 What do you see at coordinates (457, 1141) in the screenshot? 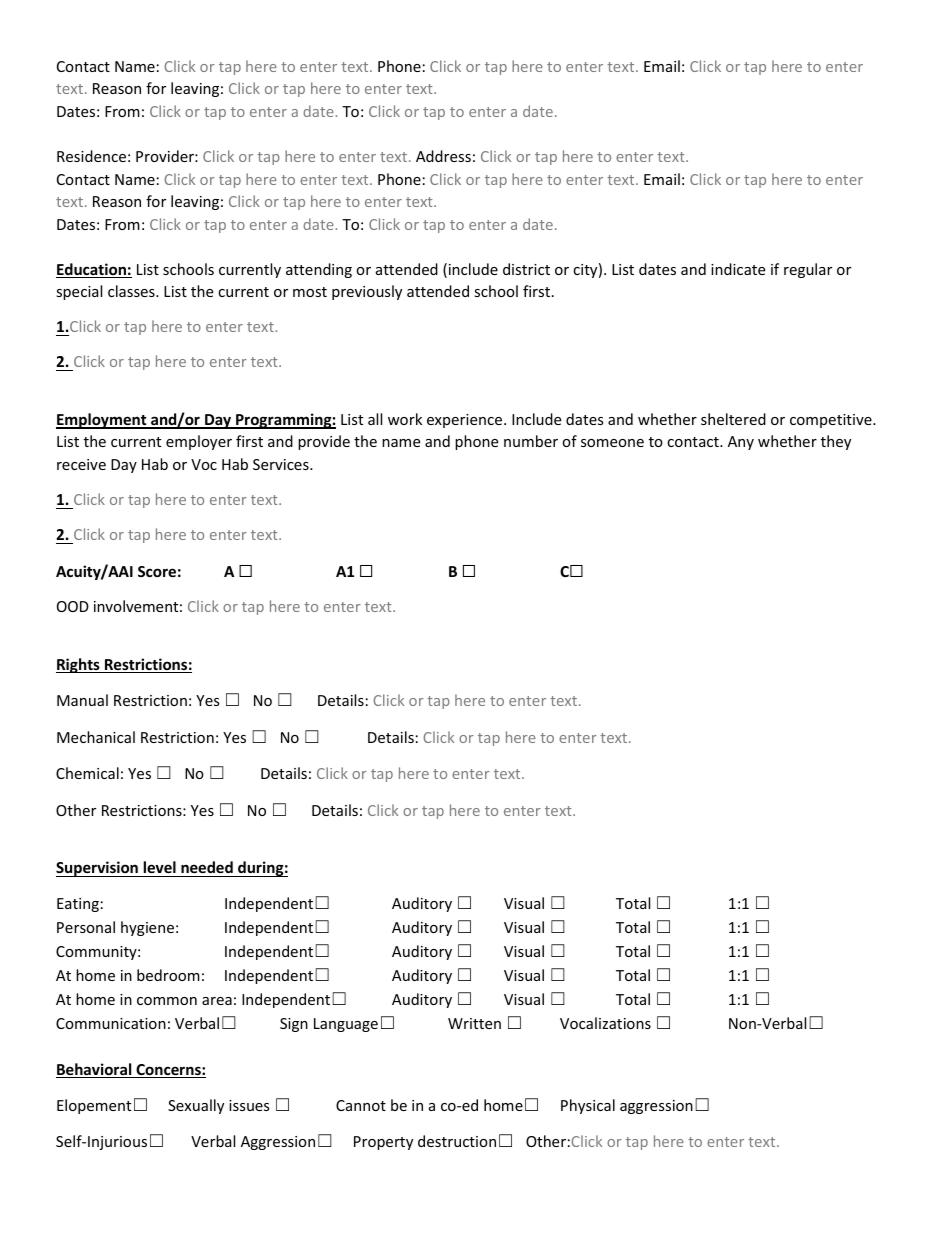
I see `destruction` at bounding box center [457, 1141].
